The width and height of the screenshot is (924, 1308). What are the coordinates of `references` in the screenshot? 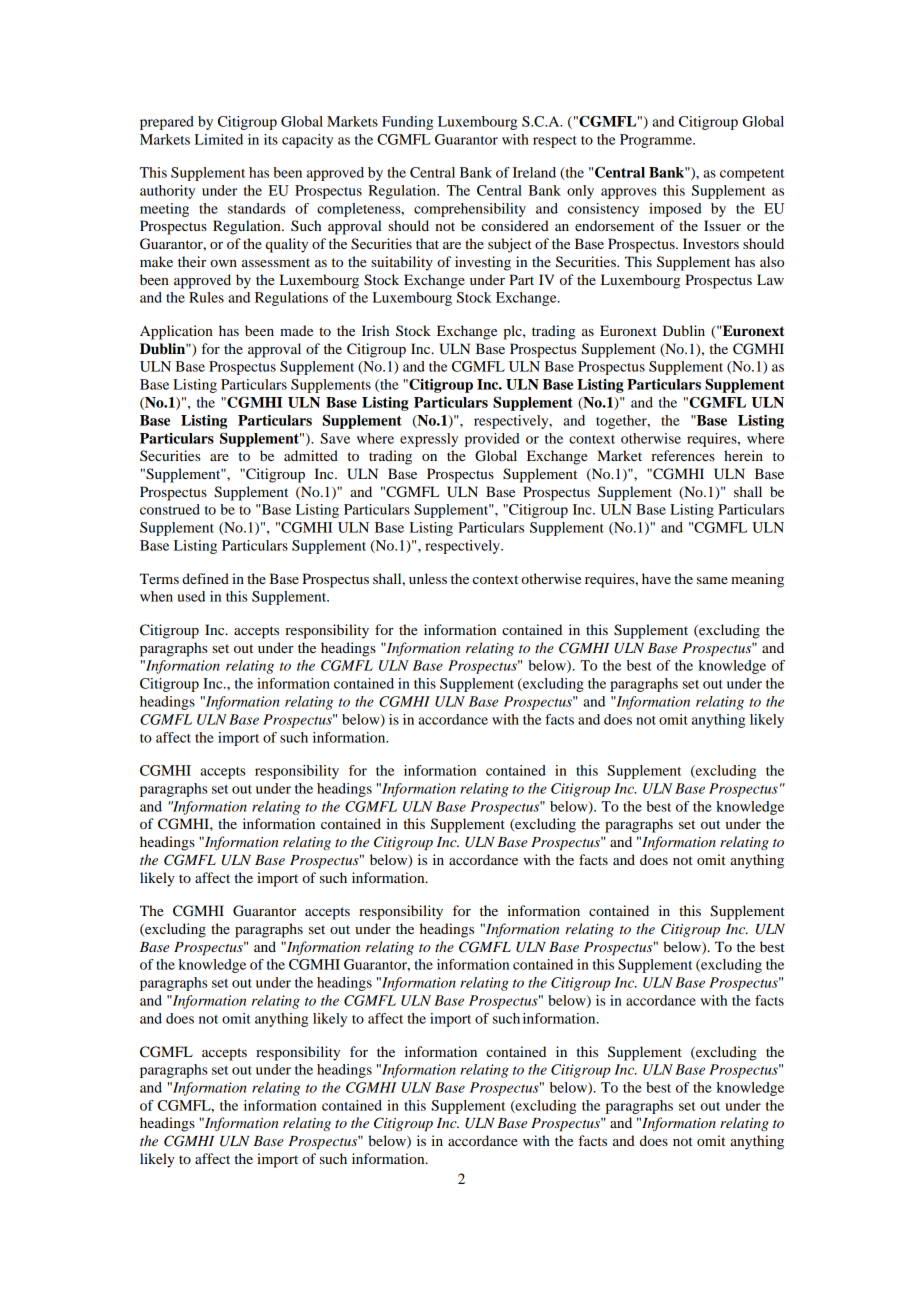 It's located at (683, 455).
